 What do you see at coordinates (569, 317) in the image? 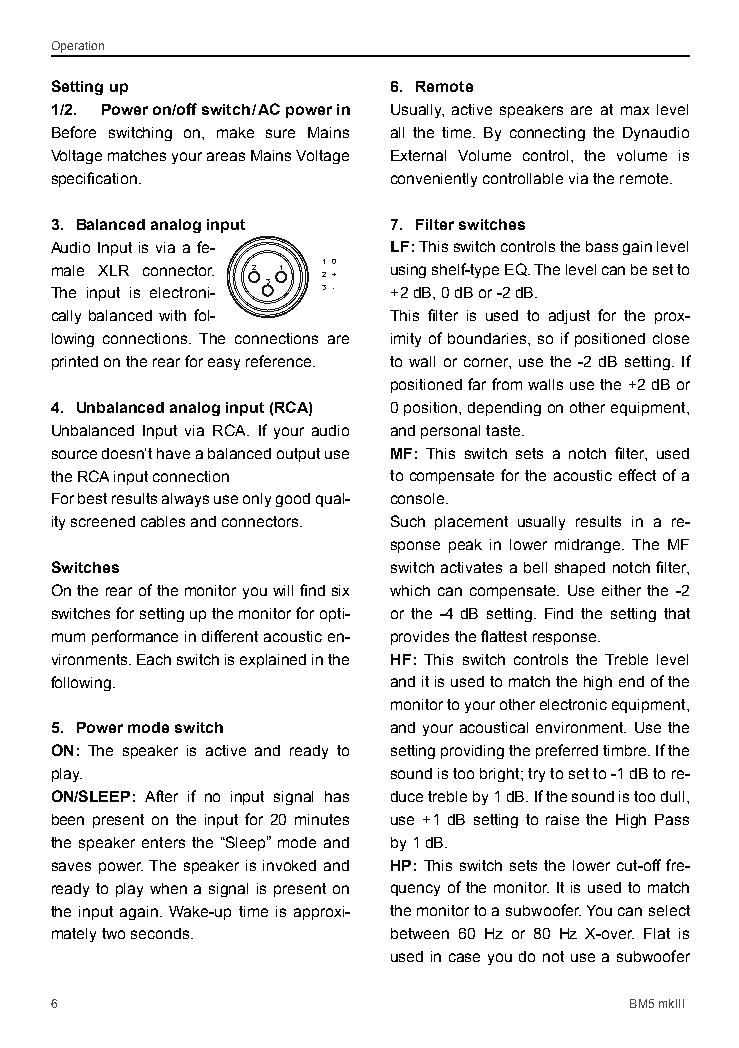
I see `adjust` at bounding box center [569, 317].
